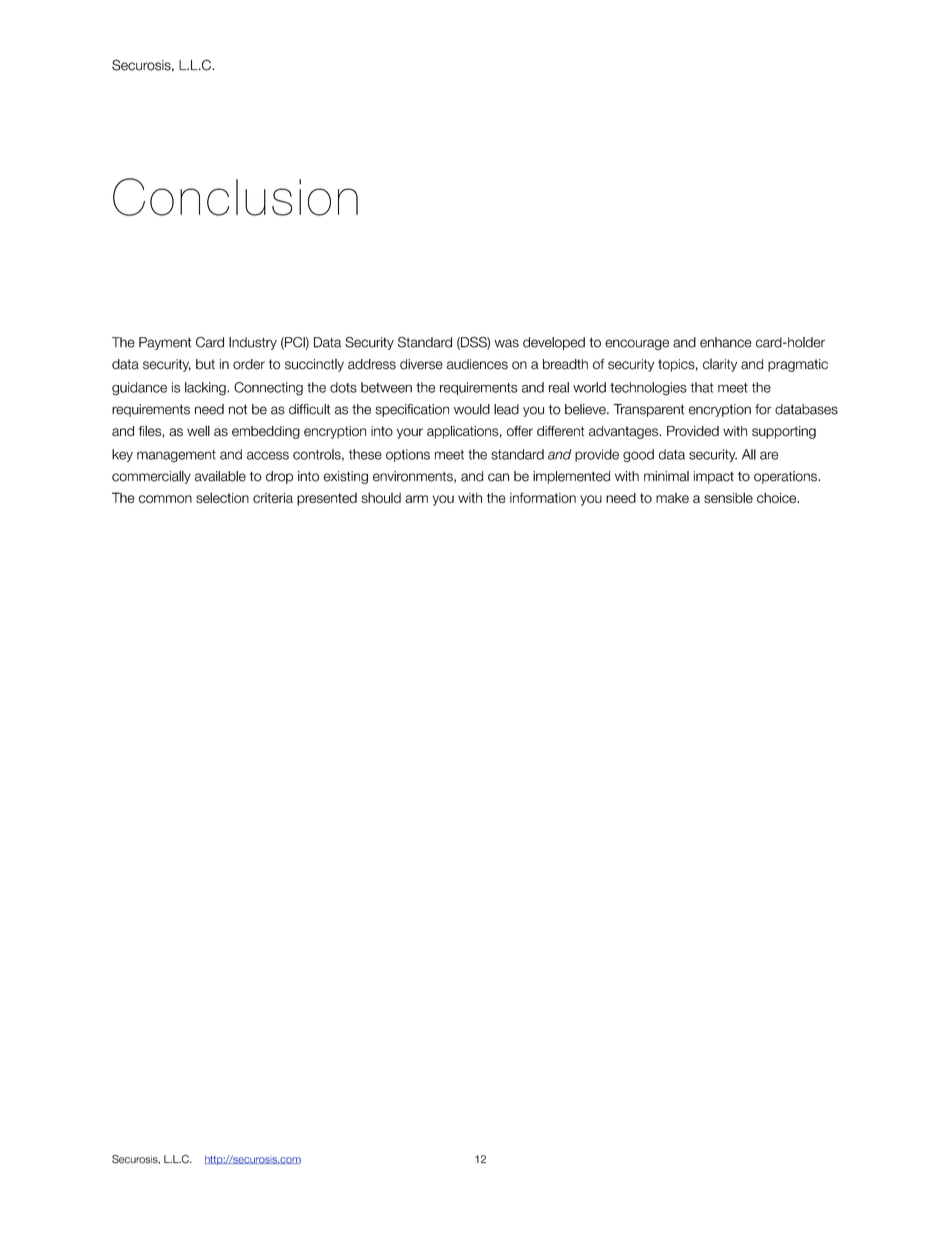 This image has height=1233, width=952. What do you see at coordinates (198, 430) in the image?
I see `well` at bounding box center [198, 430].
